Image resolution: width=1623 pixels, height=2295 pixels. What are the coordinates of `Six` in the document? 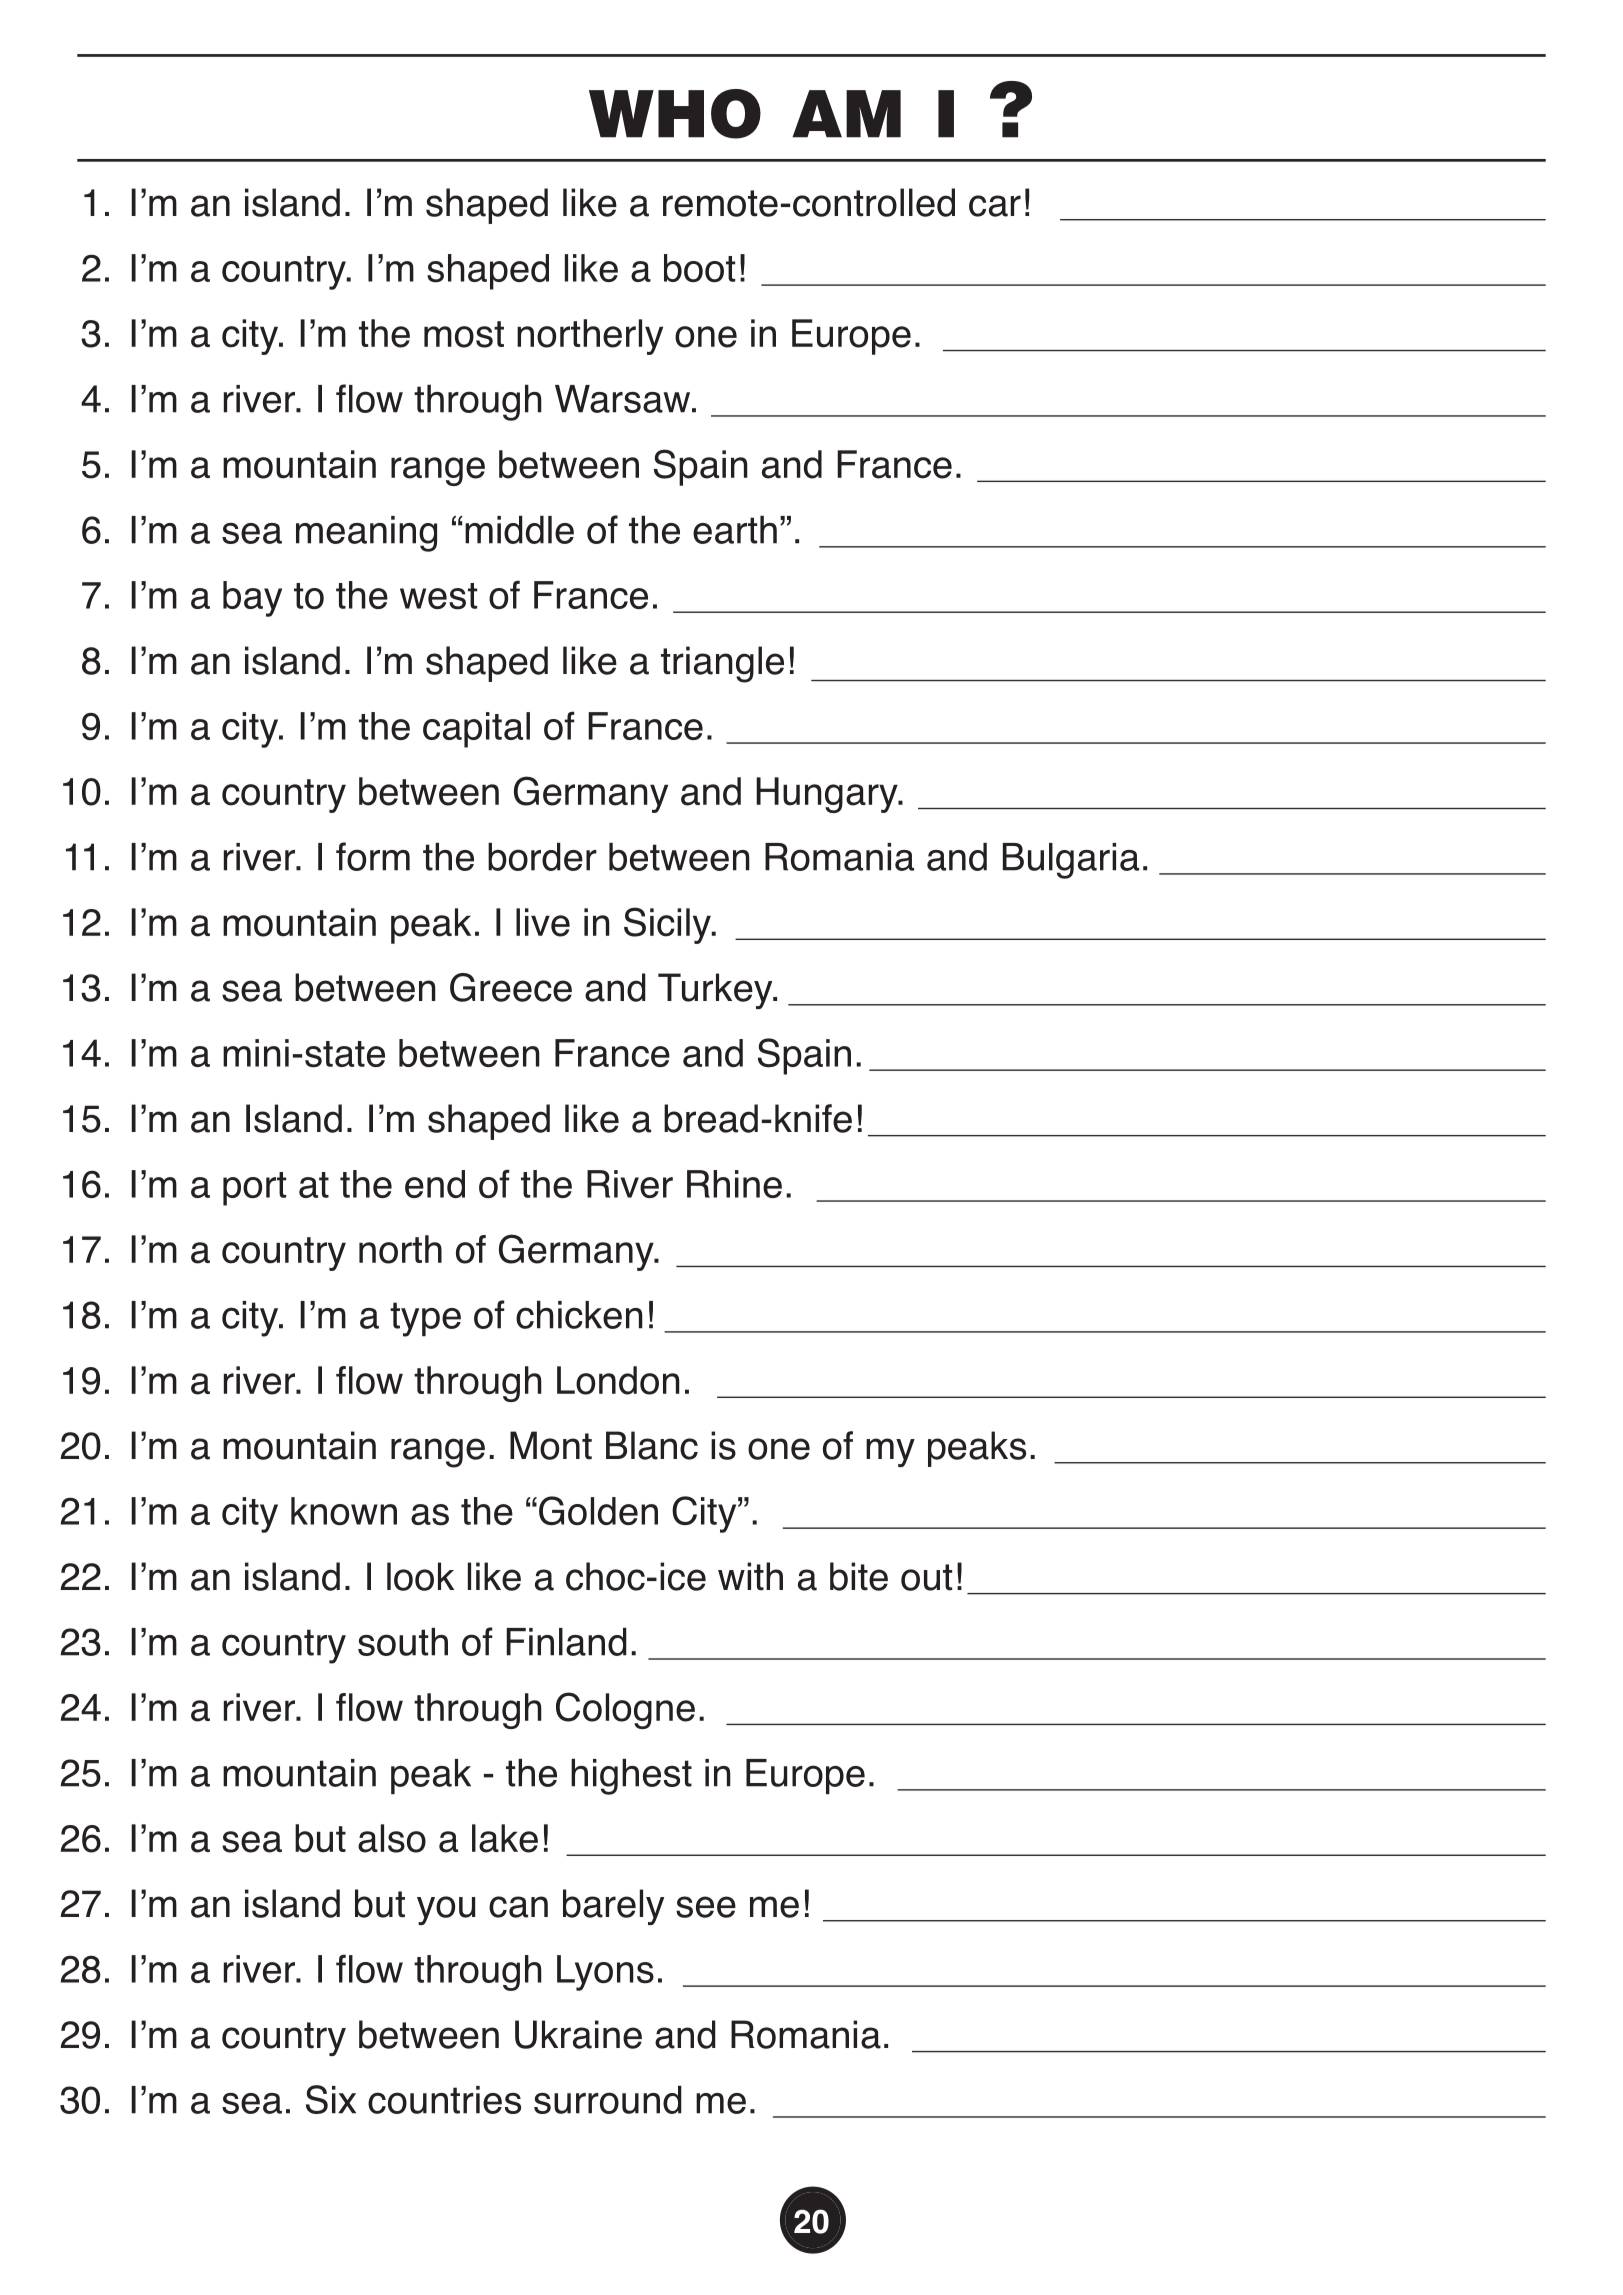 It's located at (331, 2099).
